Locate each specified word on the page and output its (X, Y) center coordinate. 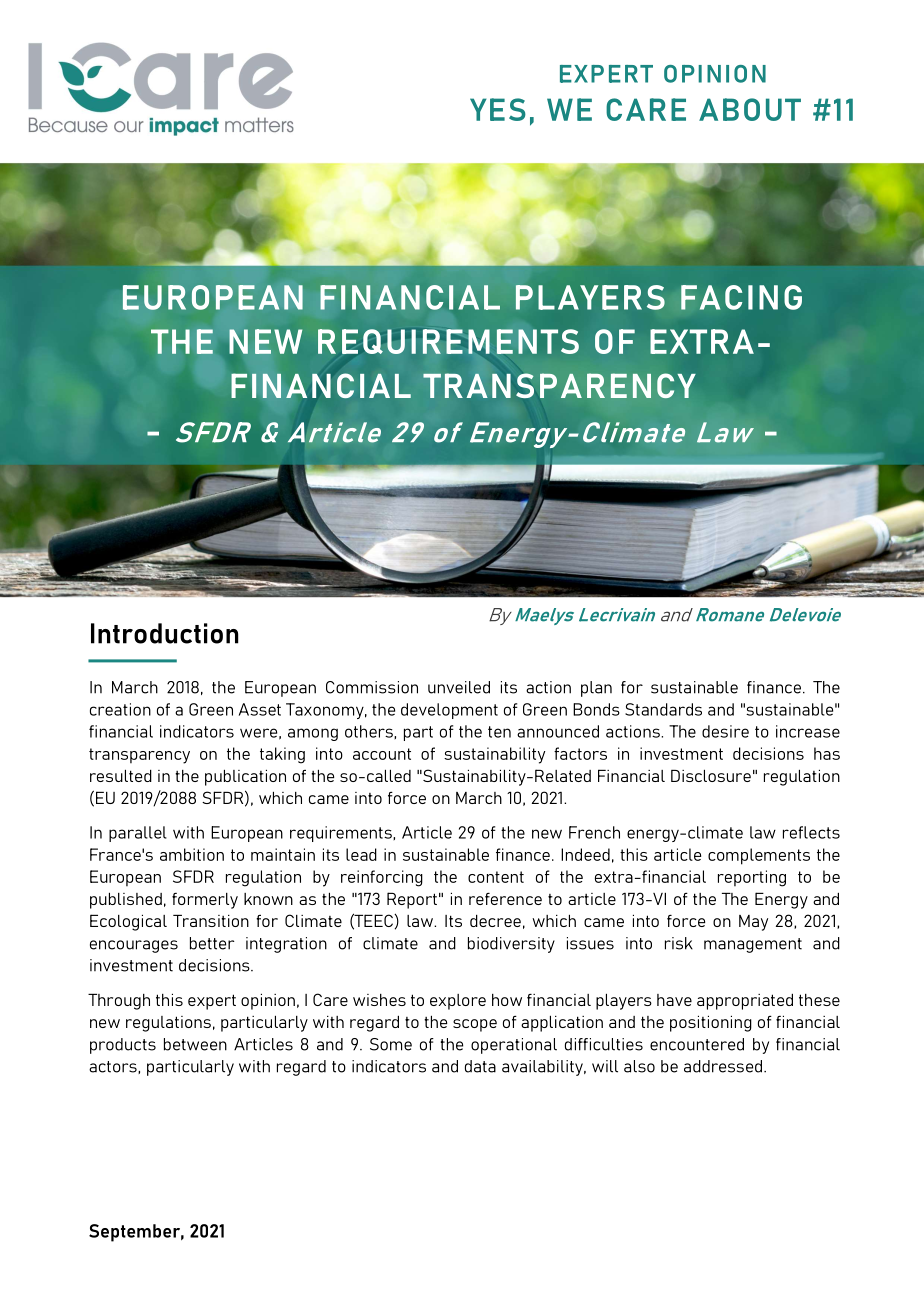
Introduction (165, 633)
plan (596, 689)
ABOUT (750, 109)
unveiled (459, 687)
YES (498, 109)
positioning (711, 1024)
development (449, 711)
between (195, 1044)
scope (475, 1025)
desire (725, 731)
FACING (741, 297)
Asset (260, 709)
